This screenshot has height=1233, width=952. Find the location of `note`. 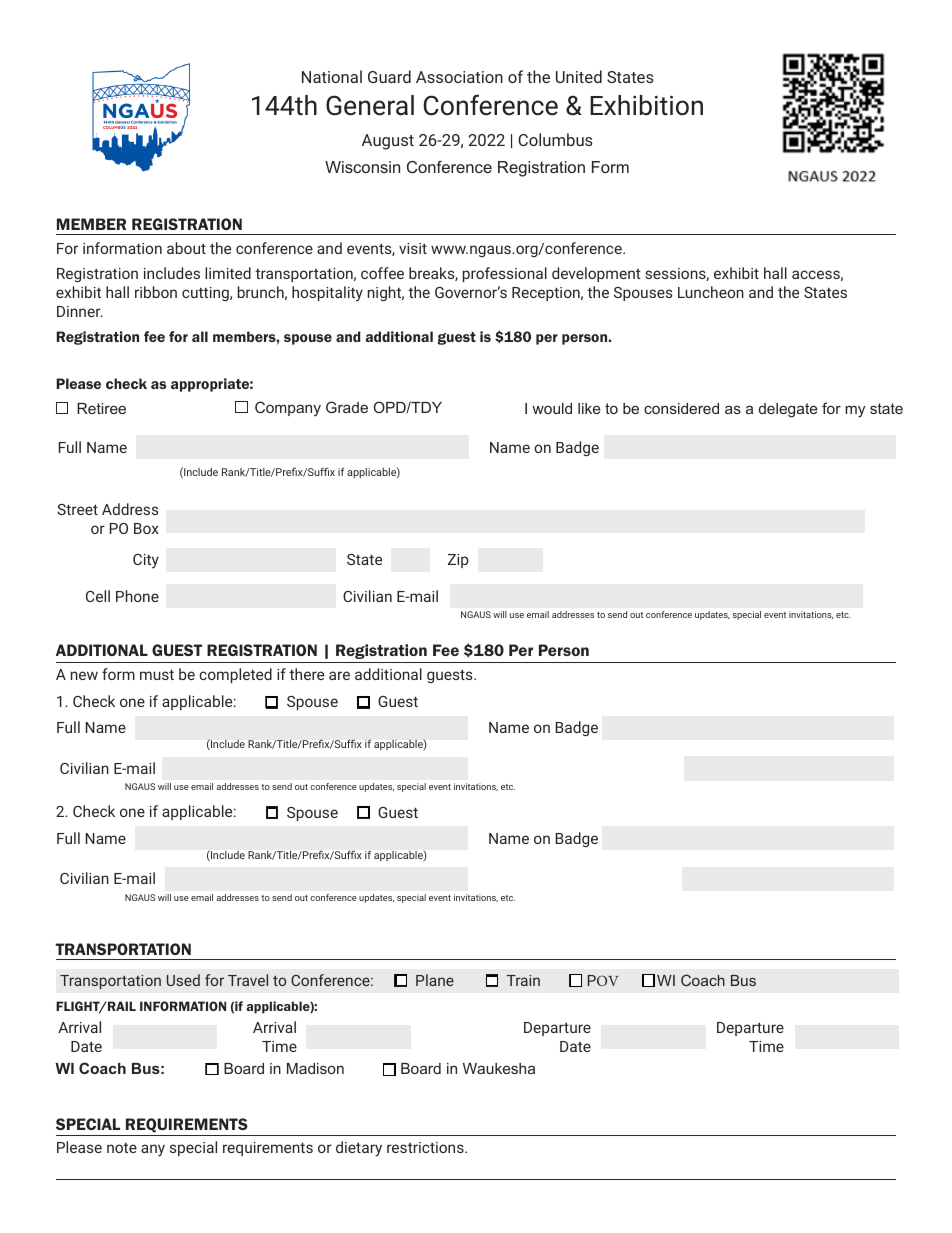

note is located at coordinates (122, 1148).
